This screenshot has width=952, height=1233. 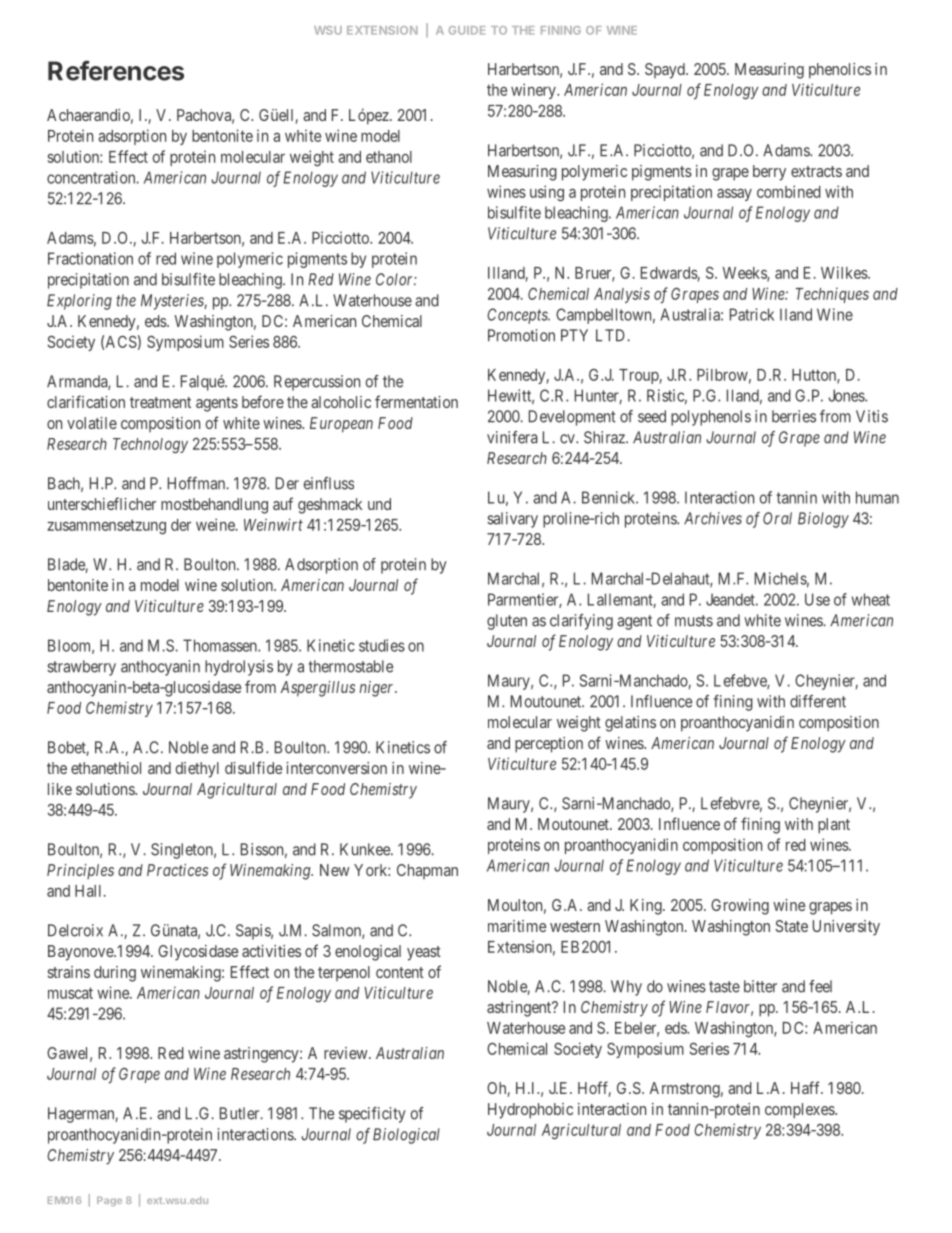 What do you see at coordinates (116, 70) in the screenshot?
I see `References` at bounding box center [116, 70].
